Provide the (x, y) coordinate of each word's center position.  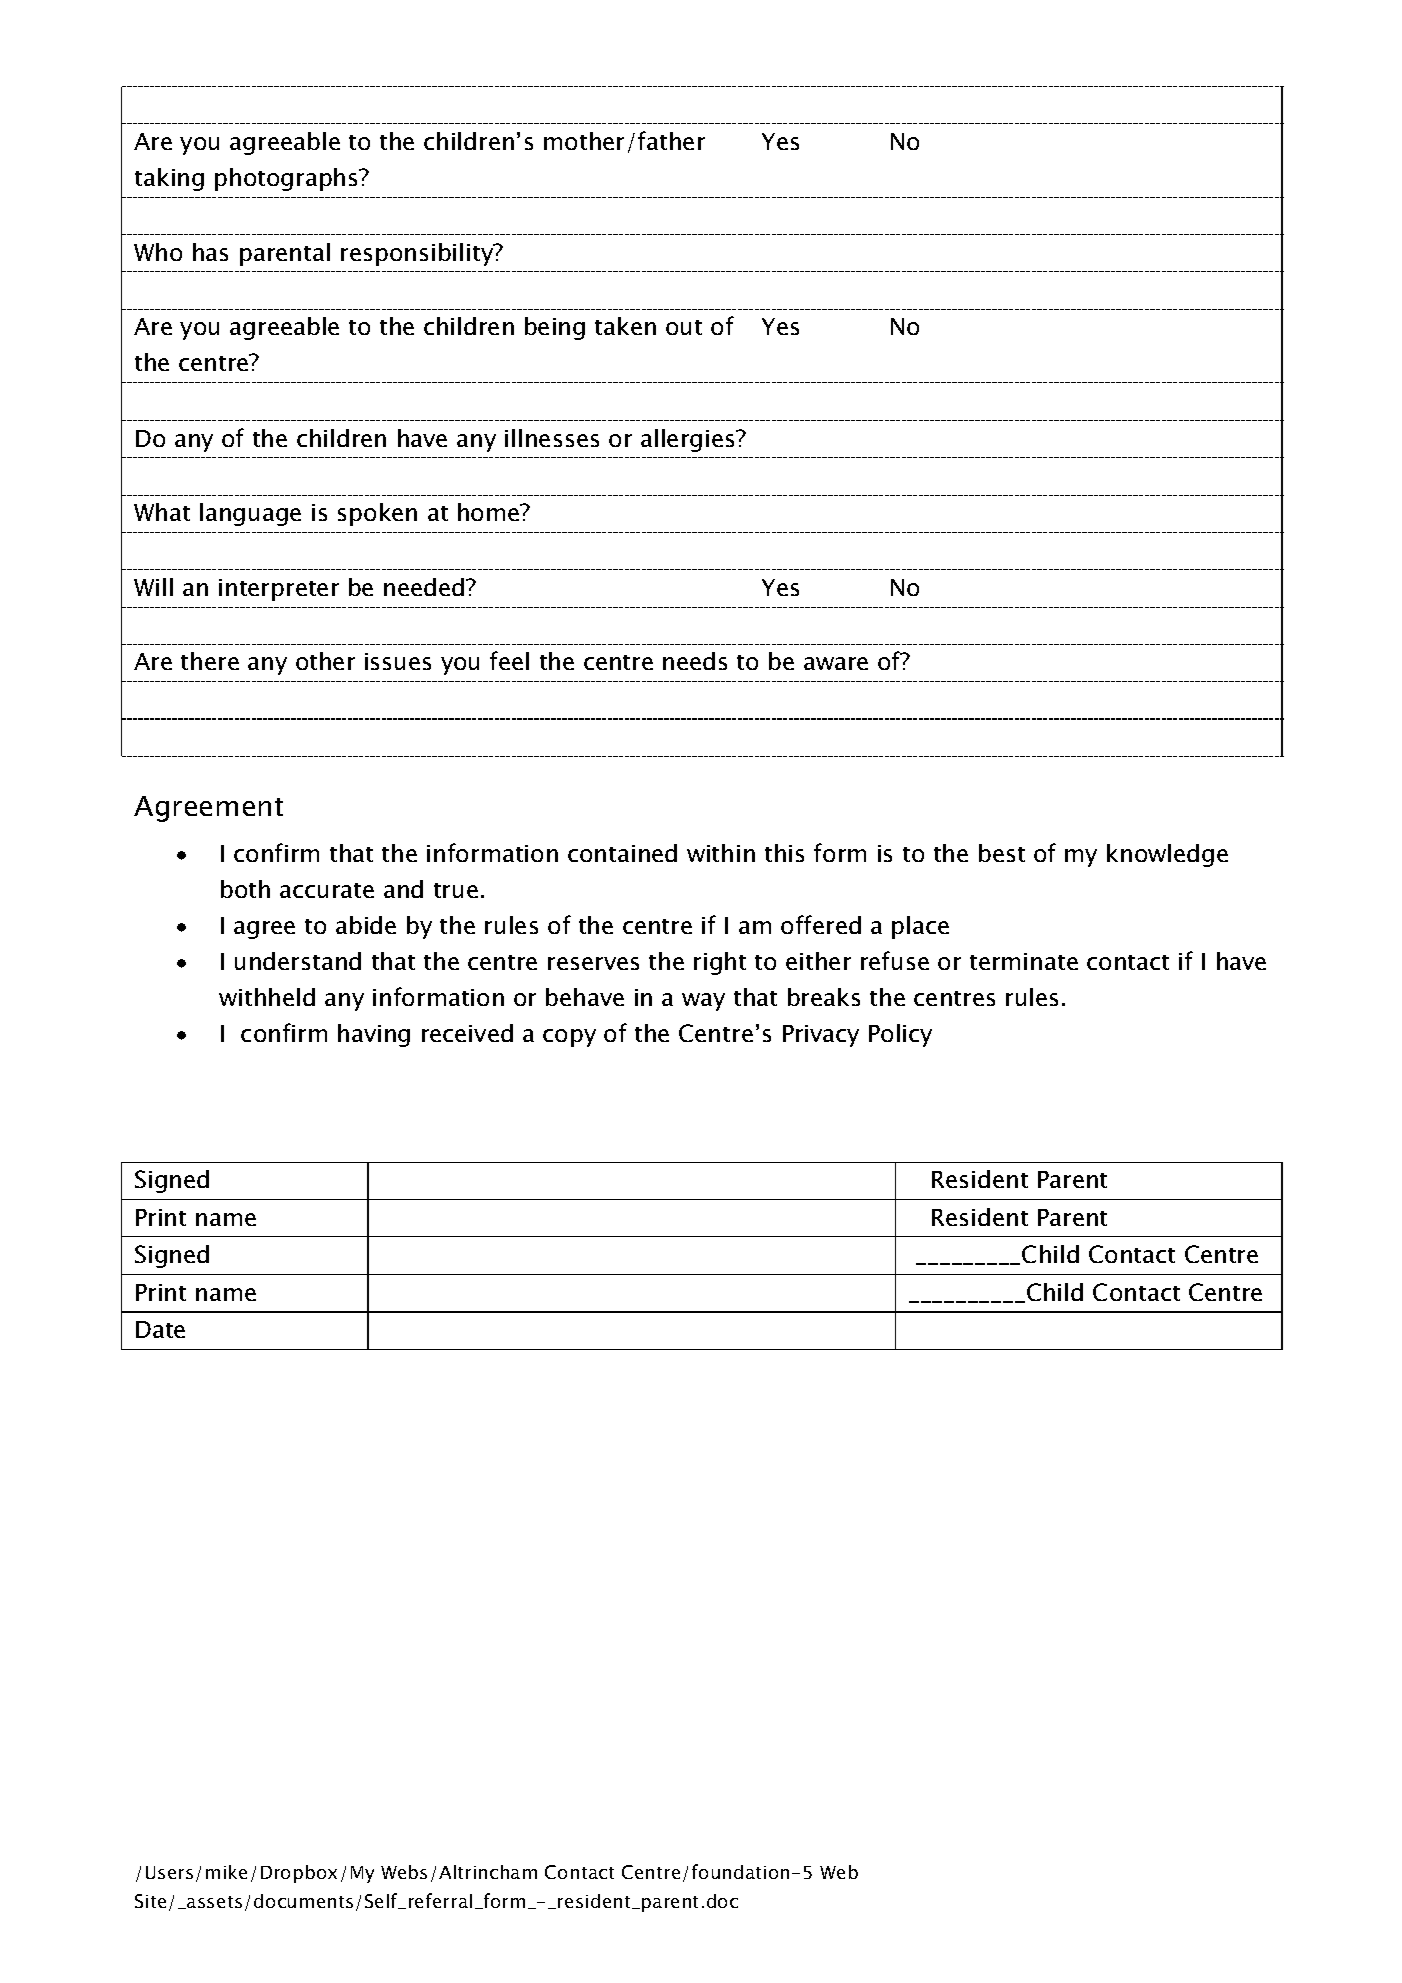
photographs (287, 179)
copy (569, 1038)
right (720, 963)
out (684, 327)
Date (160, 1329)
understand (298, 961)
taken (625, 326)
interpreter (279, 590)
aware (836, 663)
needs (695, 661)
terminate (1024, 961)
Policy (900, 1035)
